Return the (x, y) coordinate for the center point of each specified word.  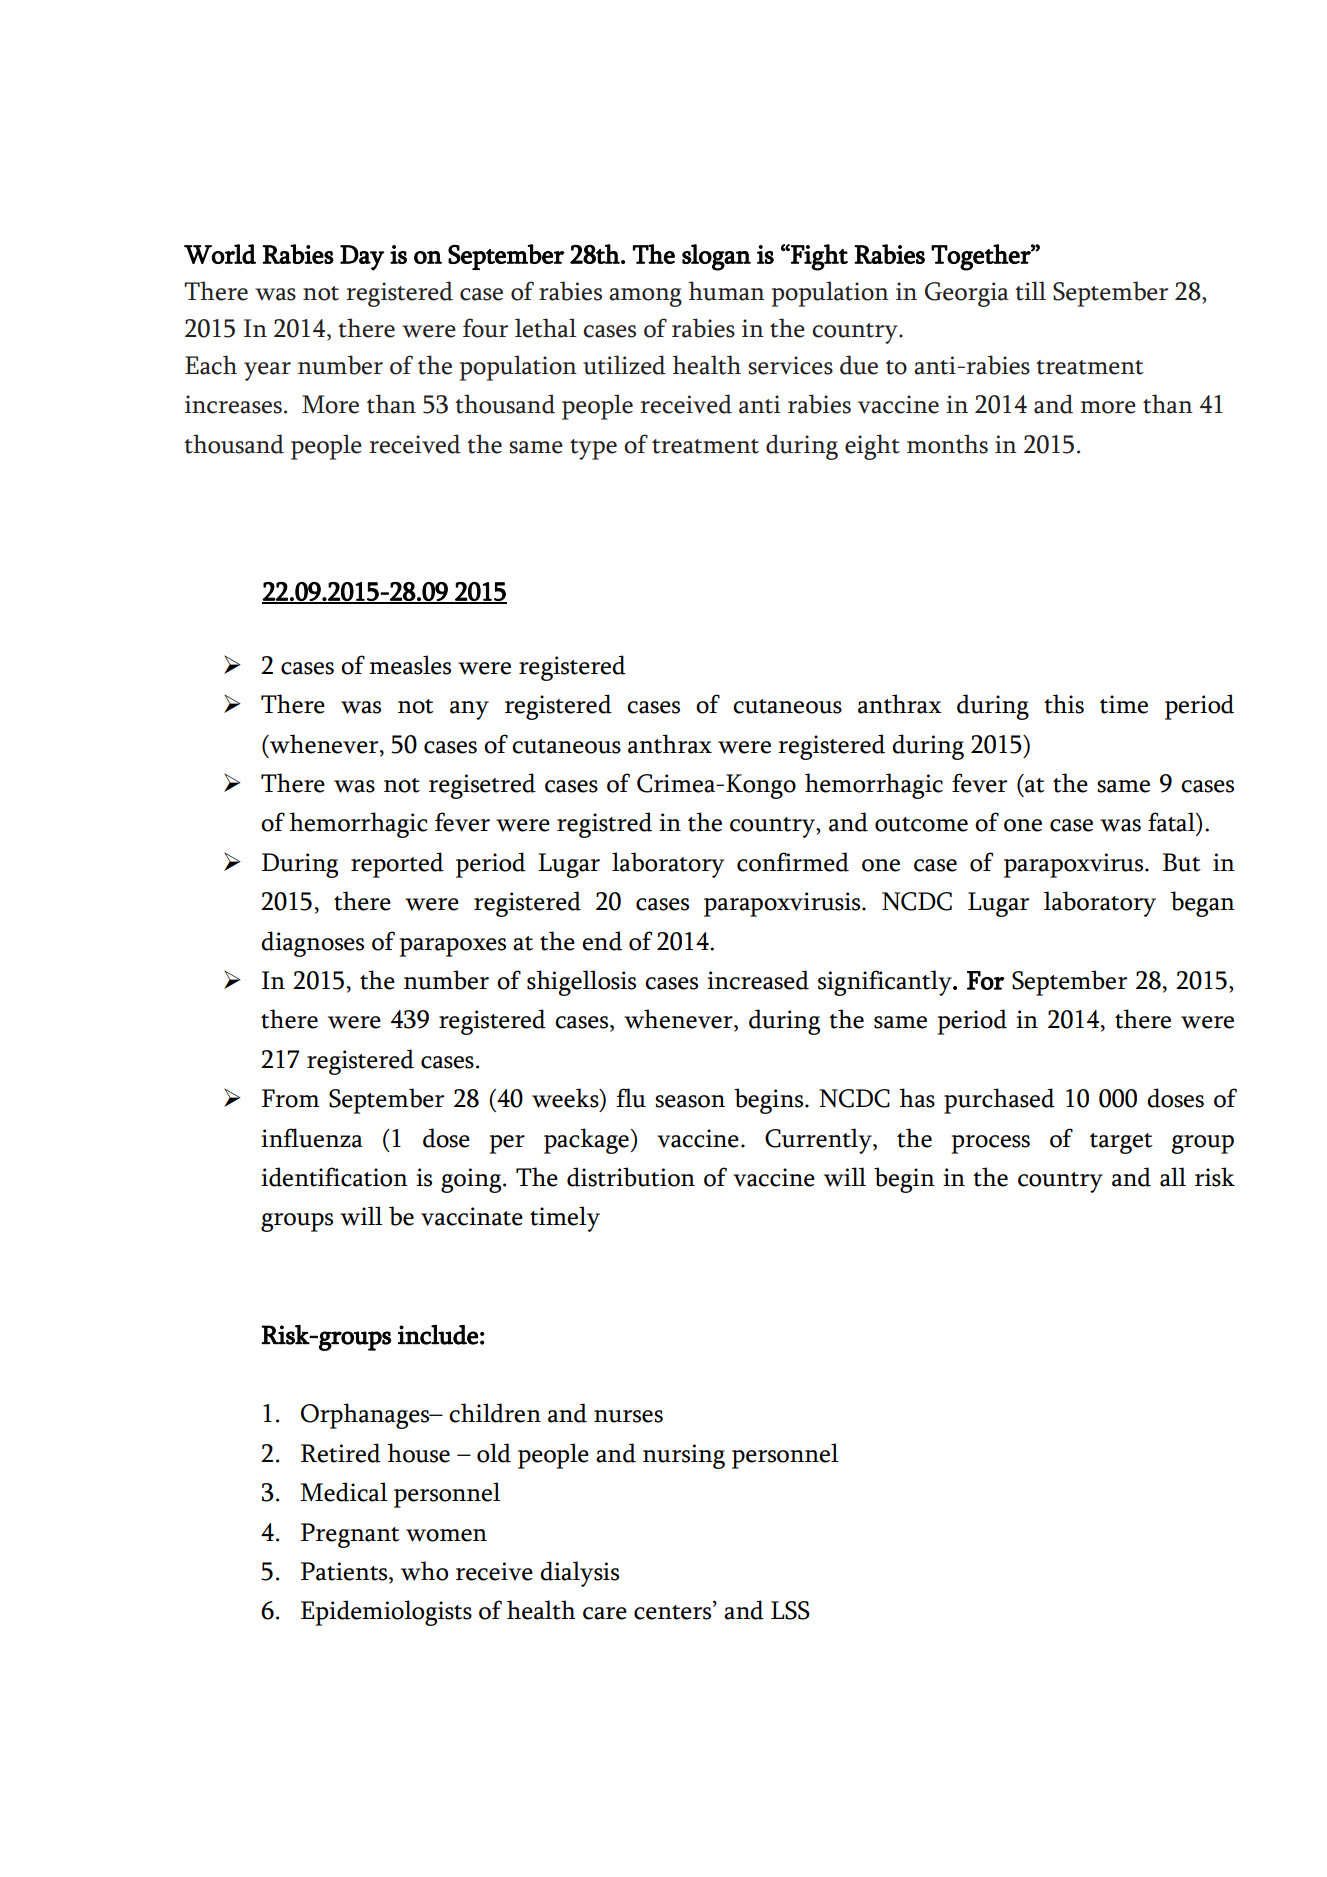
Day (362, 258)
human (726, 291)
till (1030, 291)
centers (674, 1612)
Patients (345, 1572)
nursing (684, 1456)
